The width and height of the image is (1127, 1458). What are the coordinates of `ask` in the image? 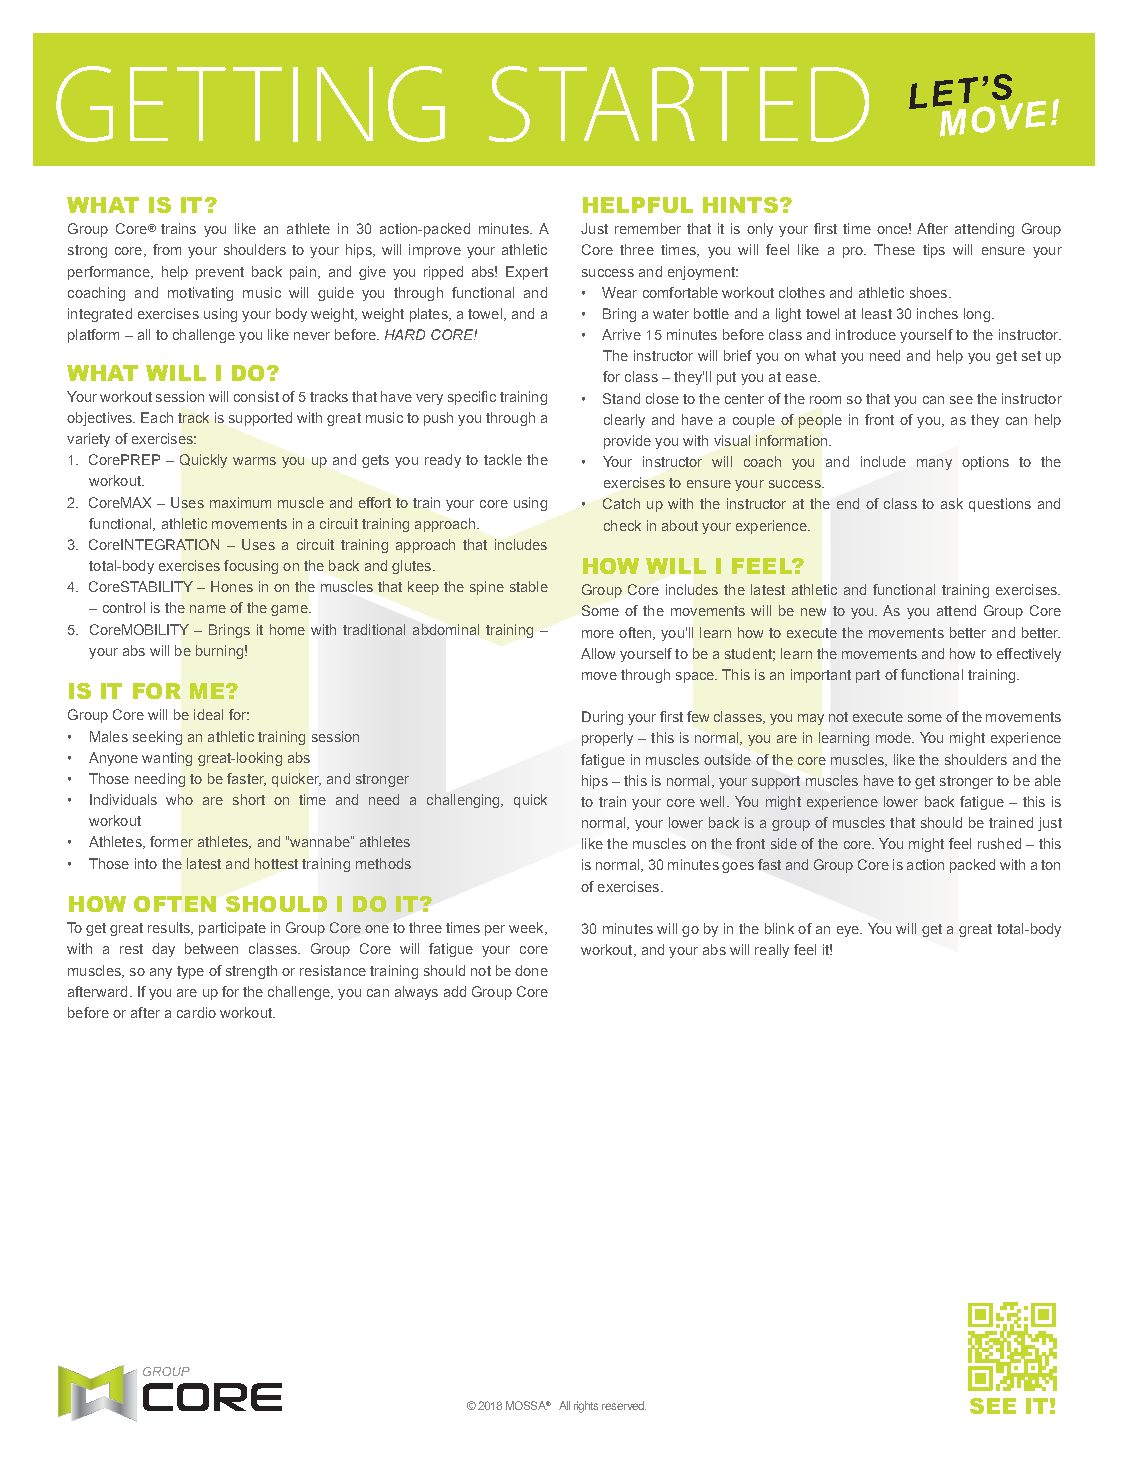 It's located at (952, 503).
